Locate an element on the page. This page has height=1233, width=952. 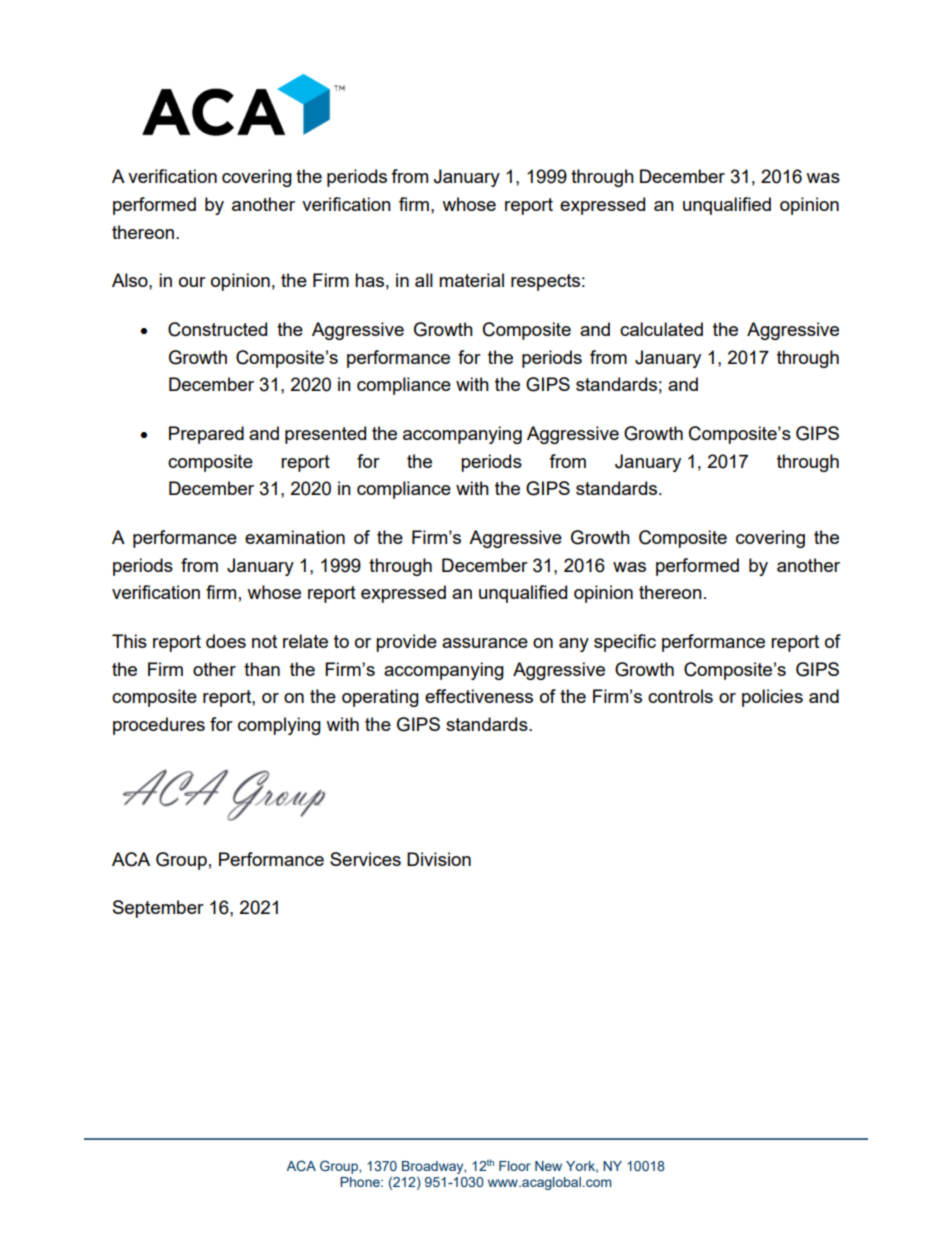
effectiveness is located at coordinates (479, 696).
